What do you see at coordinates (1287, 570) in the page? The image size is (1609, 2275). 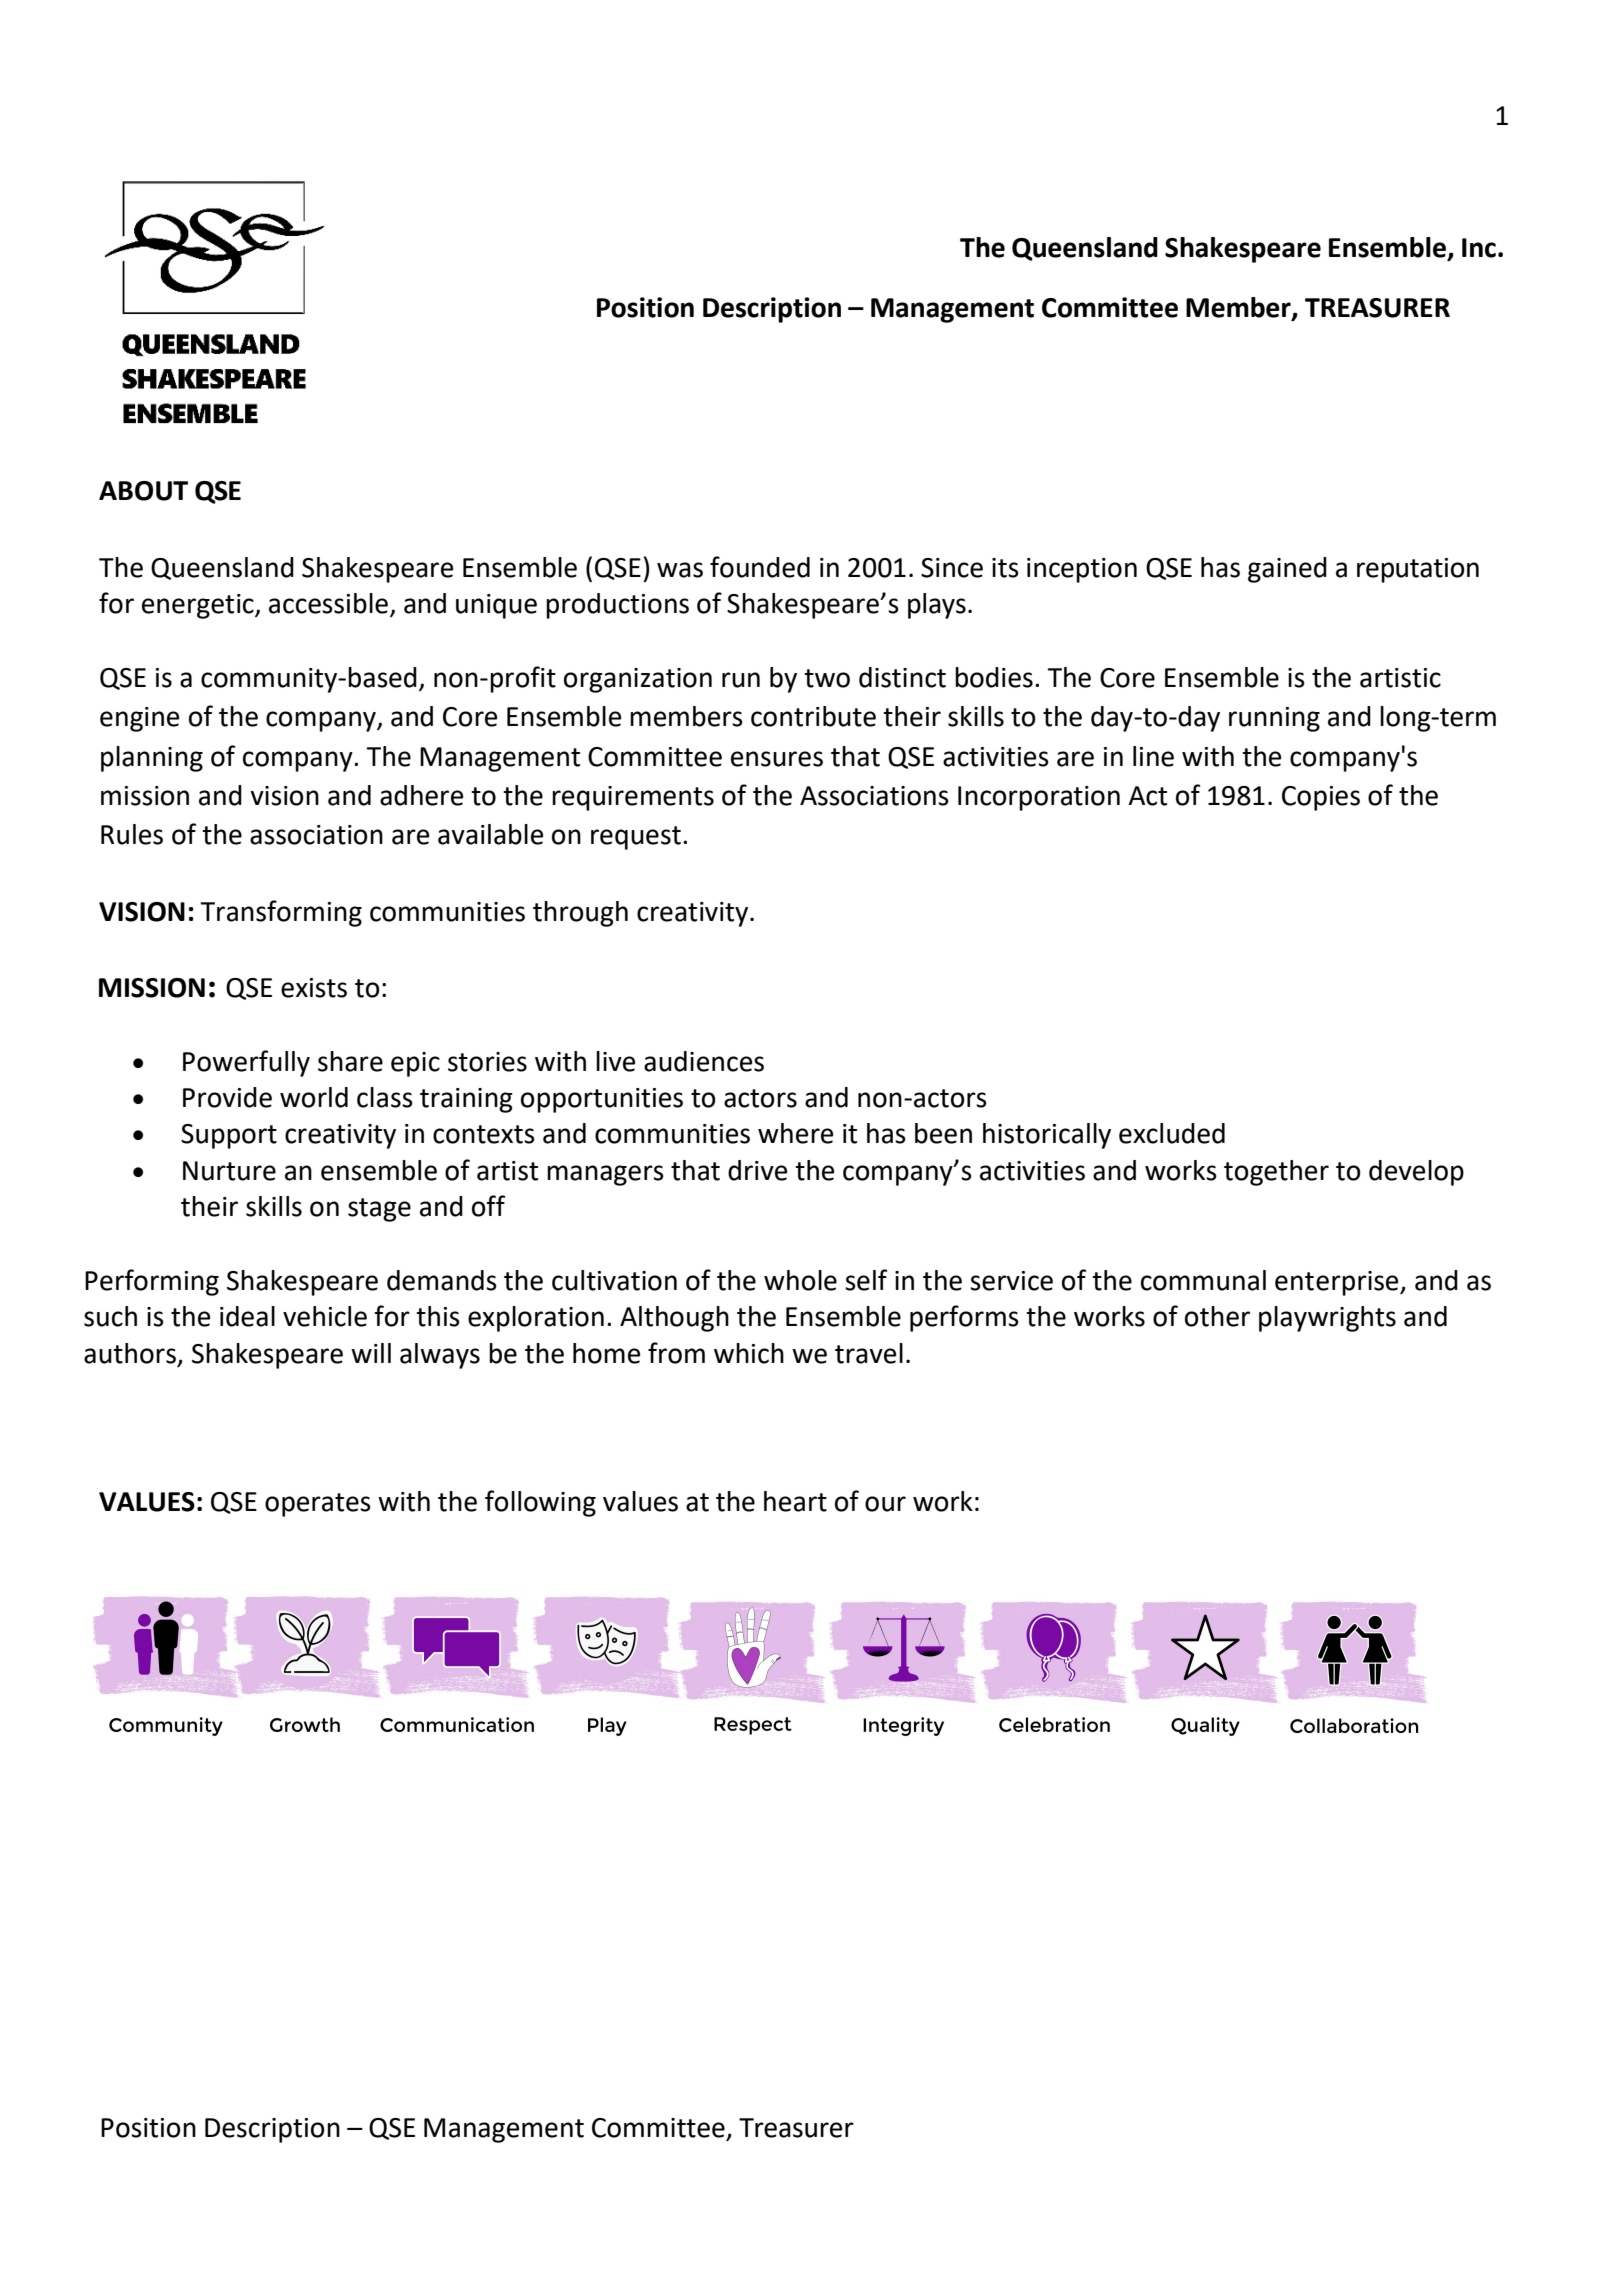 I see `gained` at bounding box center [1287, 570].
